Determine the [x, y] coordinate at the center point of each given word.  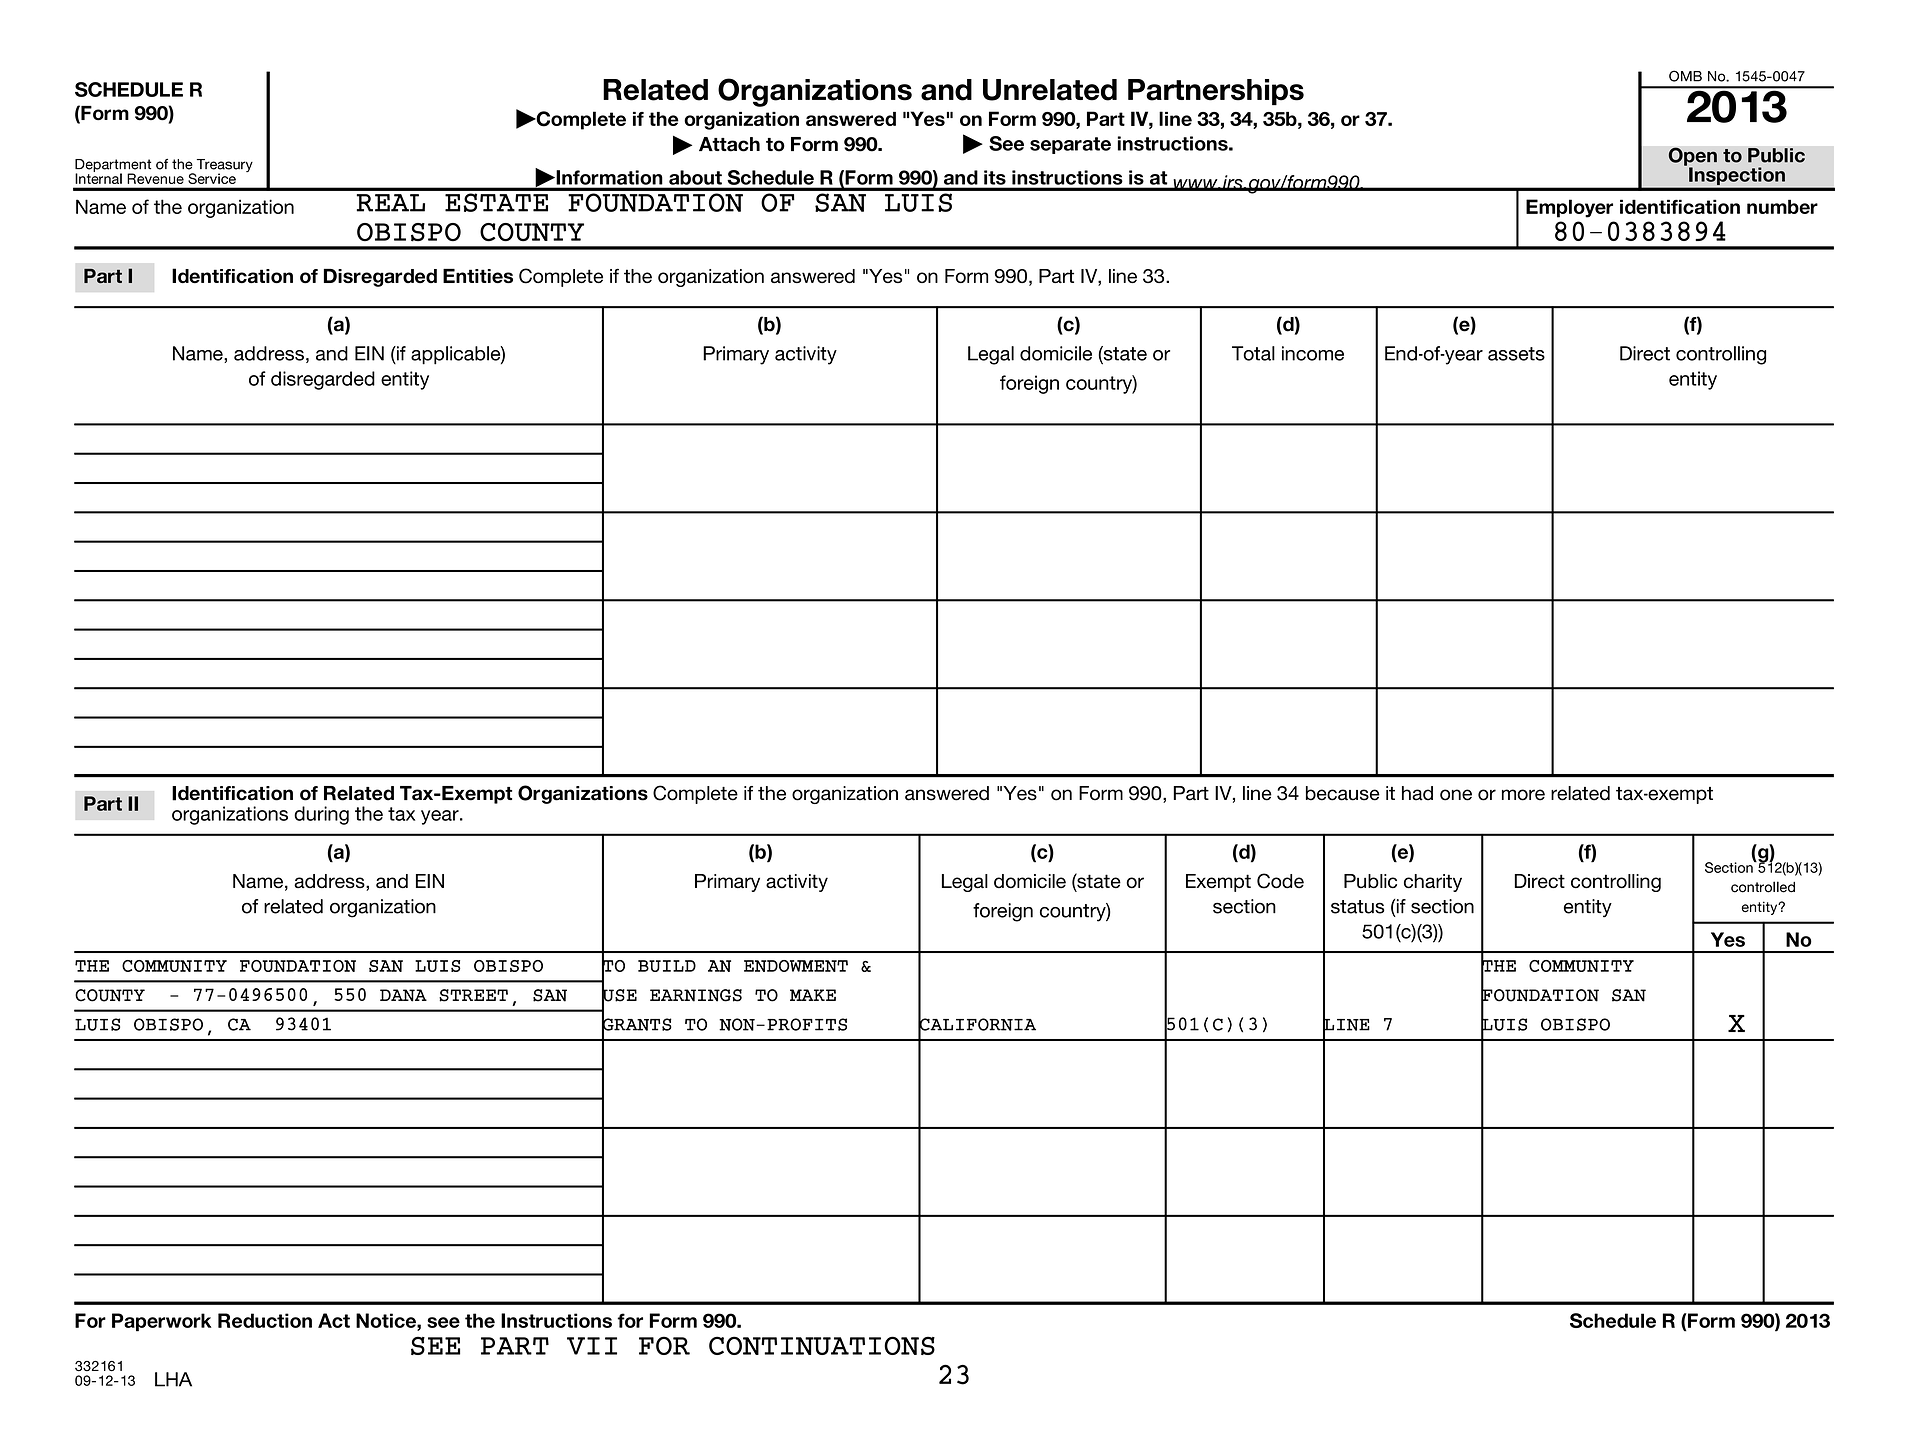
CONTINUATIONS [822, 1345]
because [1343, 793]
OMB [1685, 76]
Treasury [223, 167]
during [321, 815]
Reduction [265, 1320]
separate [1070, 145]
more [1523, 795]
